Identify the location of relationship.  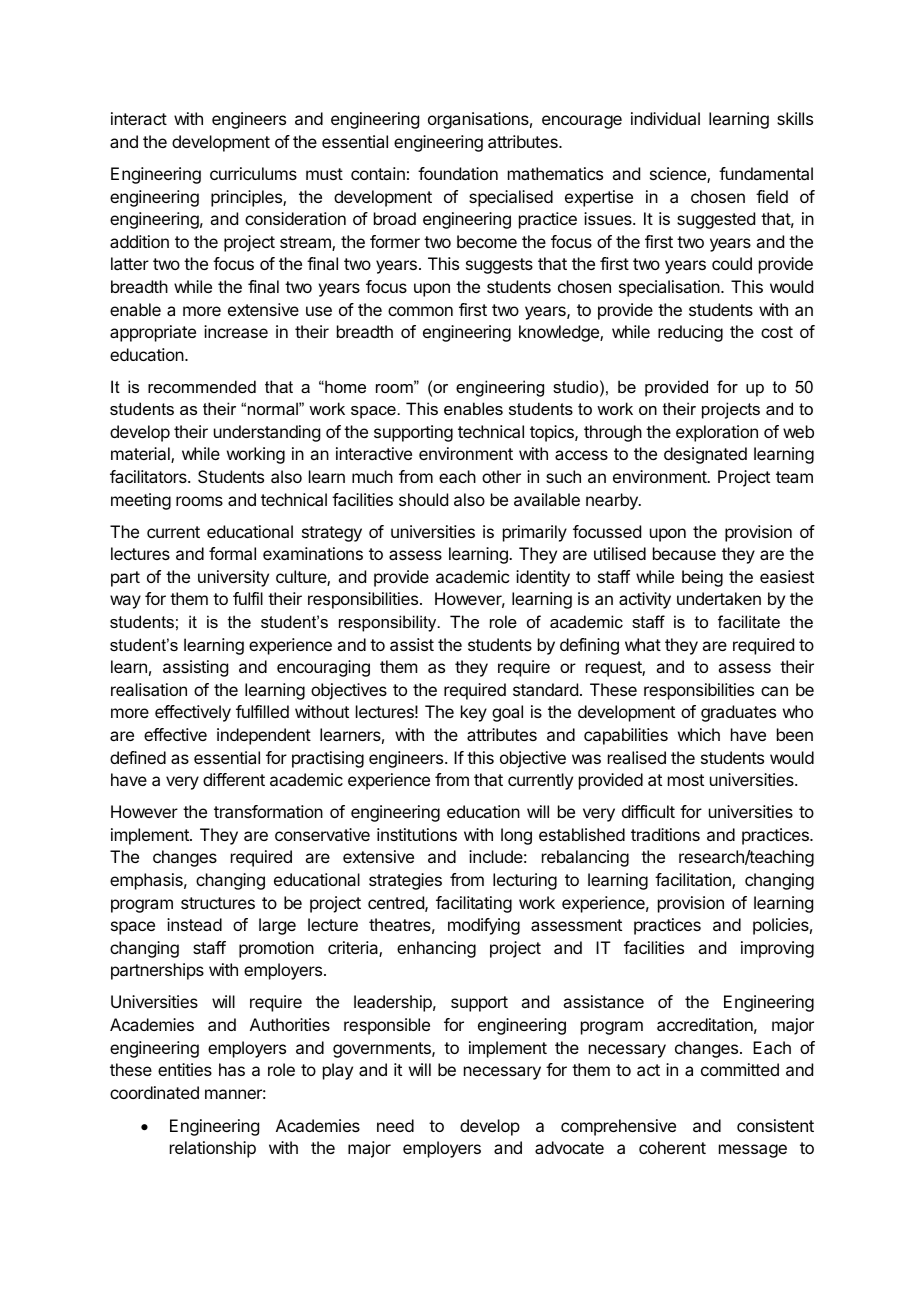
(213, 1149).
